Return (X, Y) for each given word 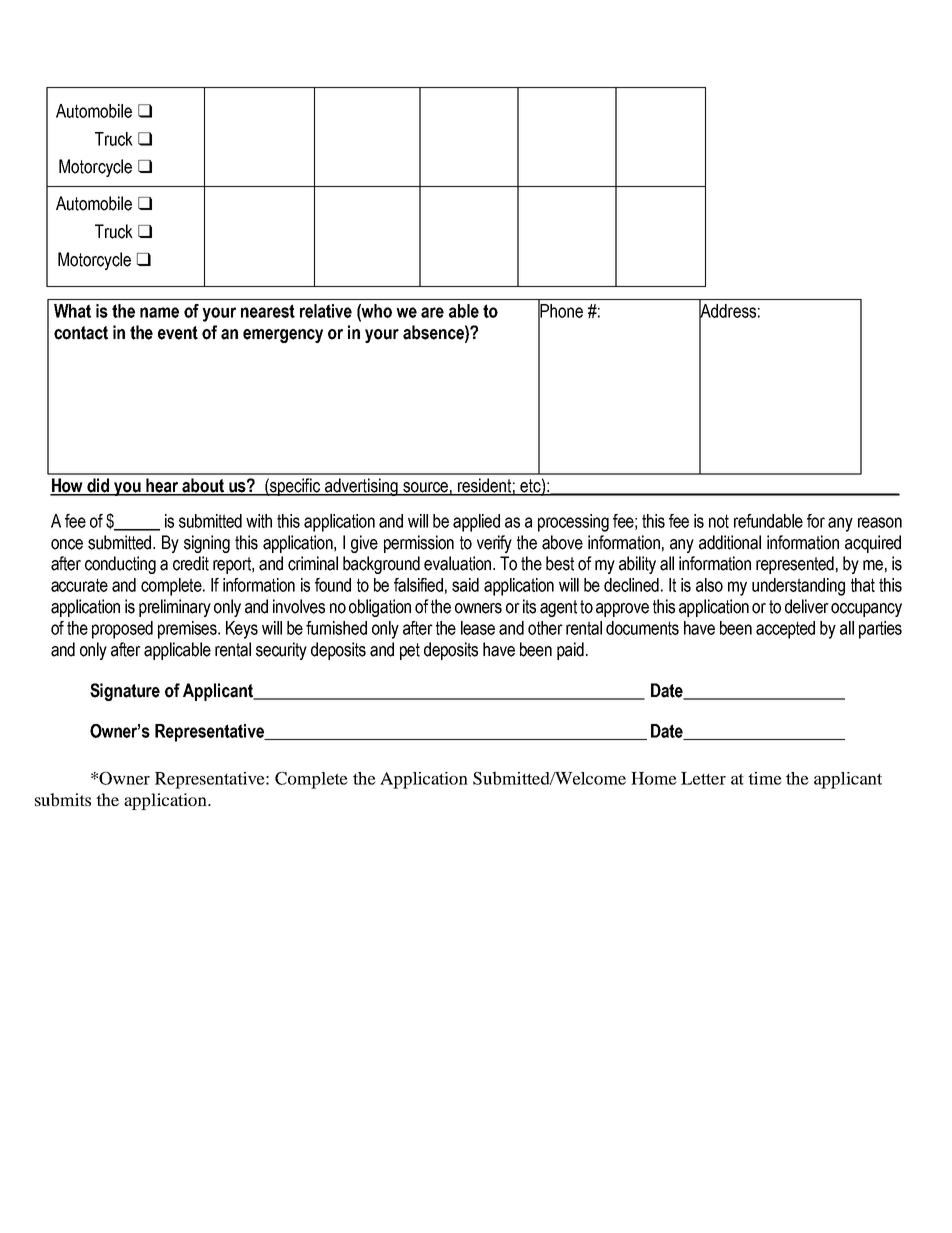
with (259, 521)
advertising (361, 487)
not (719, 521)
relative (326, 311)
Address (727, 311)
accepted (785, 630)
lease (478, 628)
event (178, 333)
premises (189, 630)
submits (63, 799)
